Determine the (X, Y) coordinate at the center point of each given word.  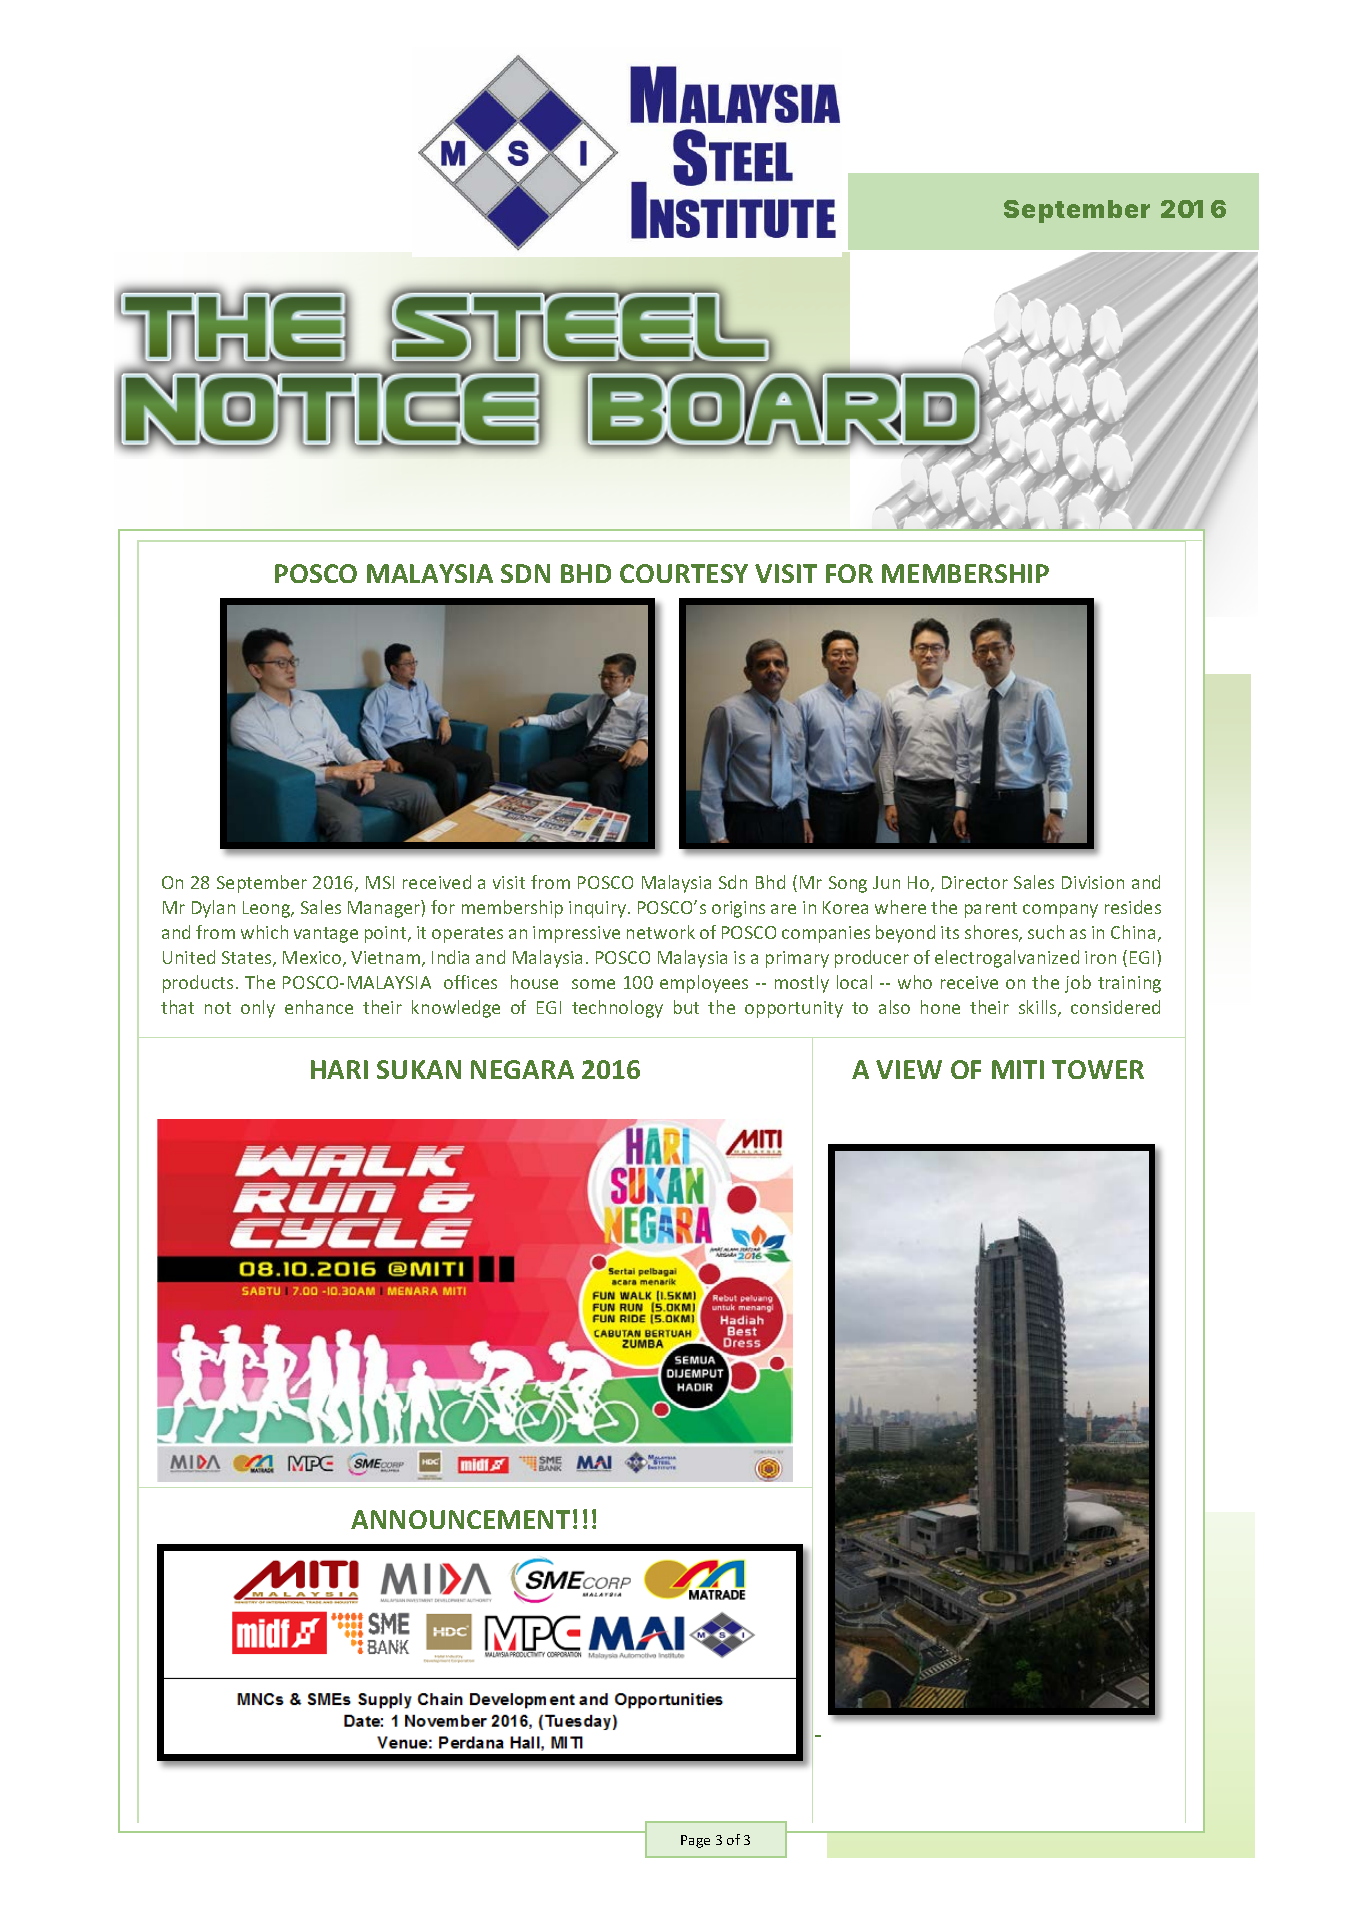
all (875, 1617)
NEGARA (522, 1069)
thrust (723, 778)
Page (695, 1841)
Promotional (326, 680)
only (258, 1009)
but (686, 1007)
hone (940, 1007)
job (1078, 984)
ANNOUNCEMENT (460, 1519)
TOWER (1098, 1069)
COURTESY (684, 573)
